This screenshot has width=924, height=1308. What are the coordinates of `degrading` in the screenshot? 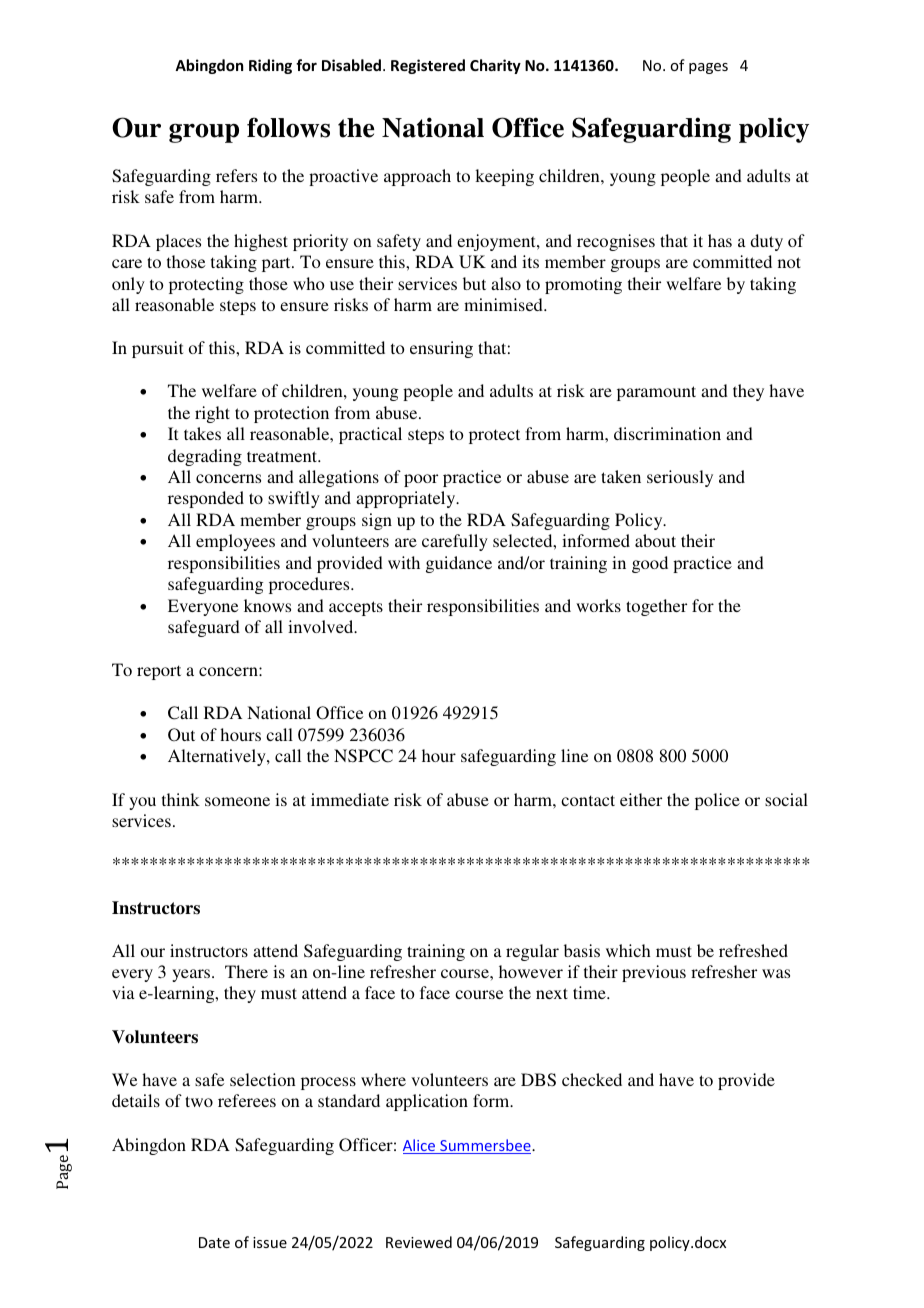 It's located at (205, 457).
